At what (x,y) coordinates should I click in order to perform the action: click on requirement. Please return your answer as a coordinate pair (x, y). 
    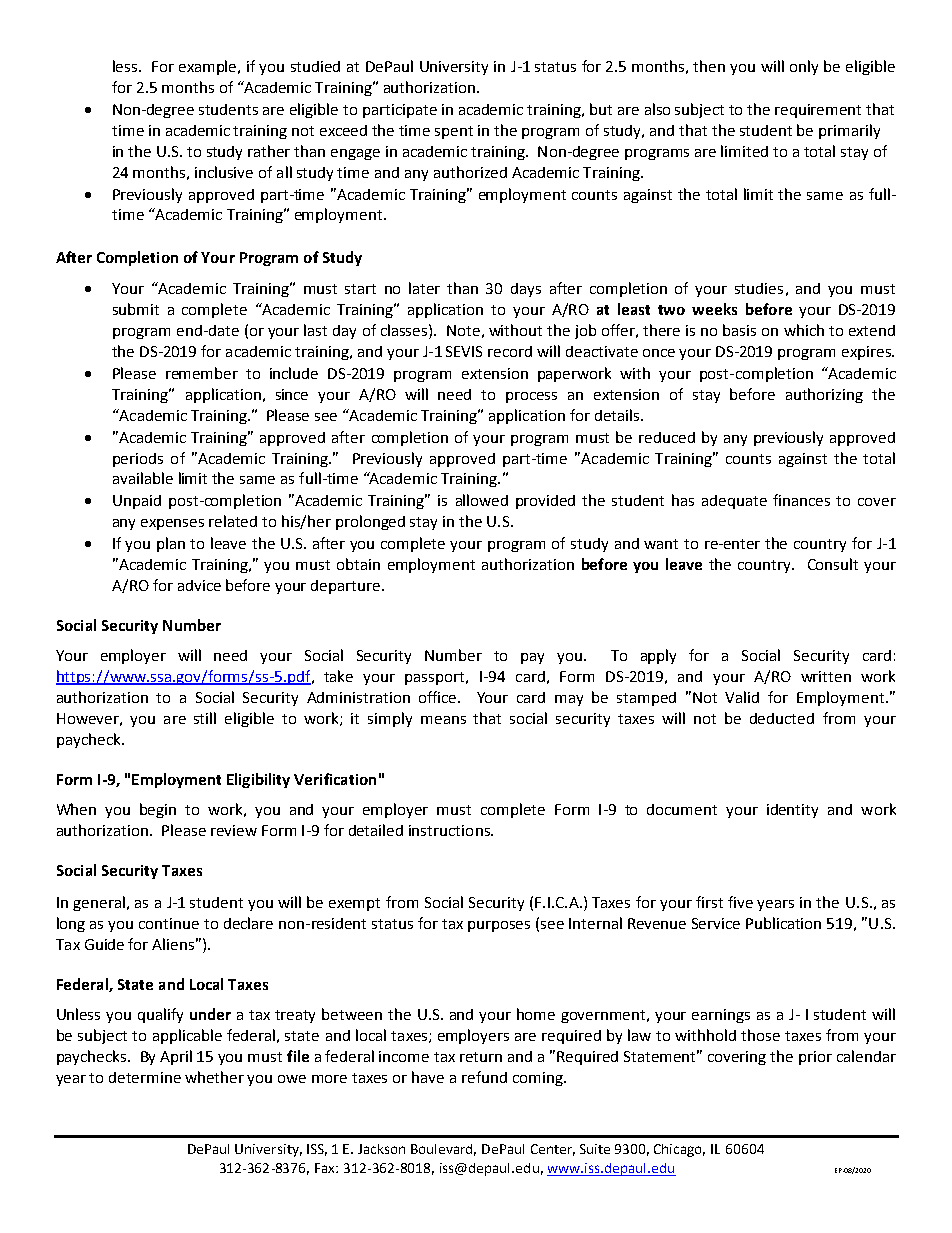
    Looking at the image, I should click on (818, 111).
